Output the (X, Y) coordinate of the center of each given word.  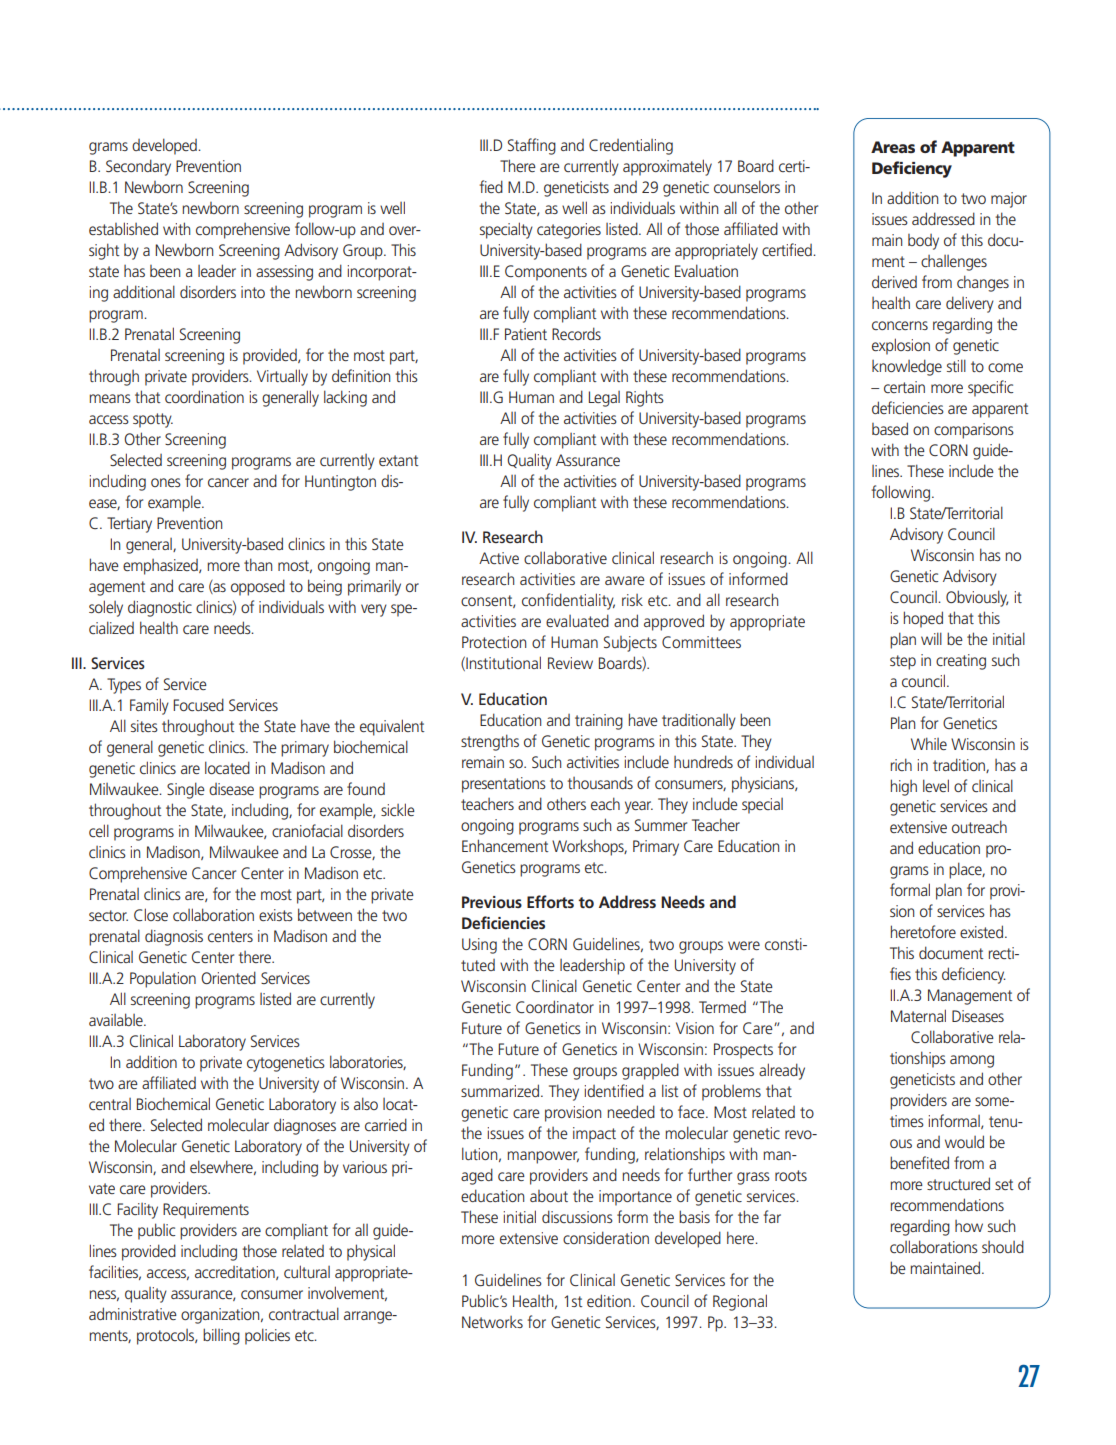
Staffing (532, 146)
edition (609, 1300)
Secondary (138, 167)
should (1003, 1246)
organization (221, 1316)
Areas (893, 147)
